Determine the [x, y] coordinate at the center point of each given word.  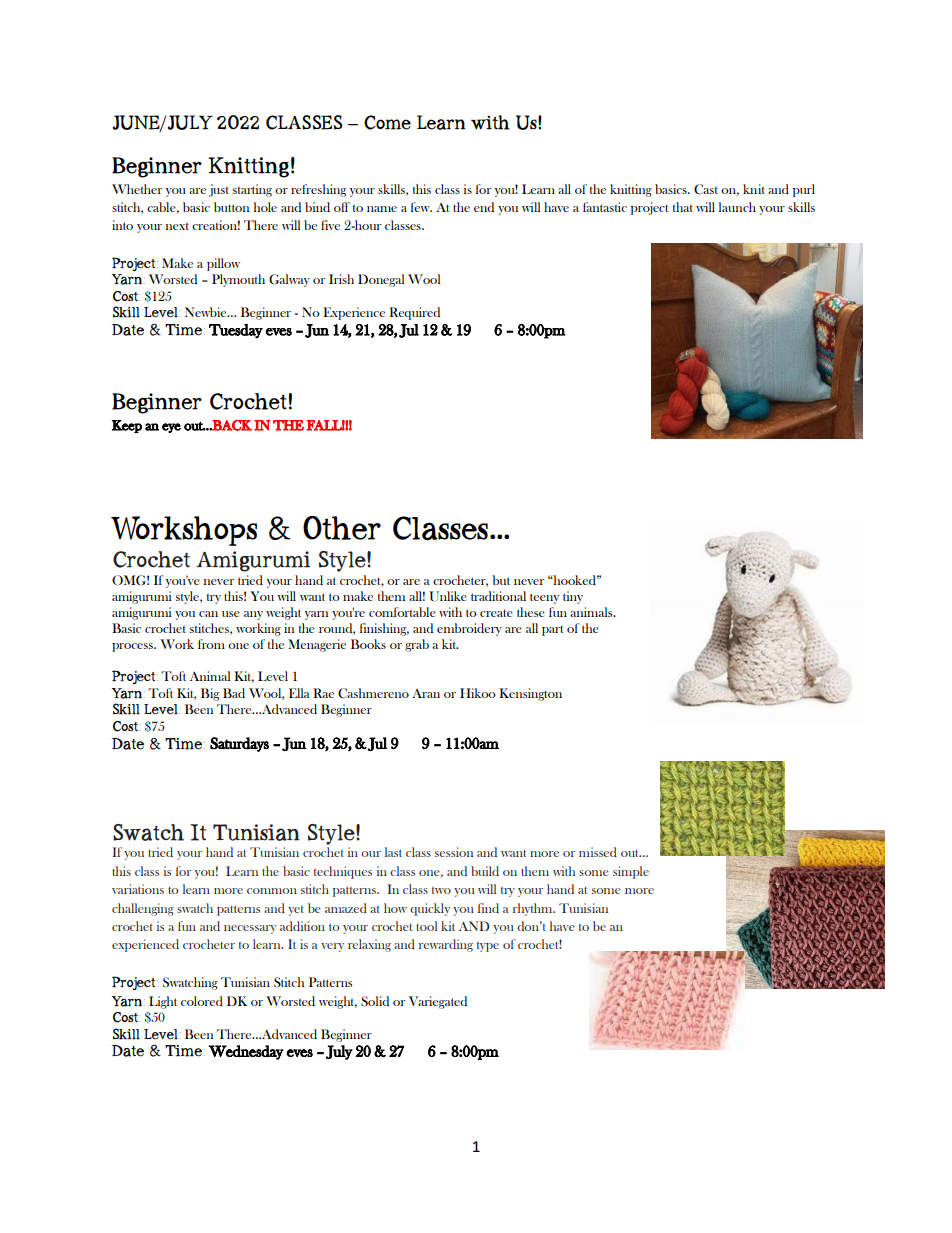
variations [138, 889]
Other [342, 528]
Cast [706, 189]
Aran [426, 693]
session [454, 852]
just [219, 190]
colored [202, 1001]
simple [631, 872]
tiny [573, 597]
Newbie [207, 312]
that [683, 207]
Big [210, 694]
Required [414, 313]
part [553, 630]
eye [171, 428]
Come [387, 122]
